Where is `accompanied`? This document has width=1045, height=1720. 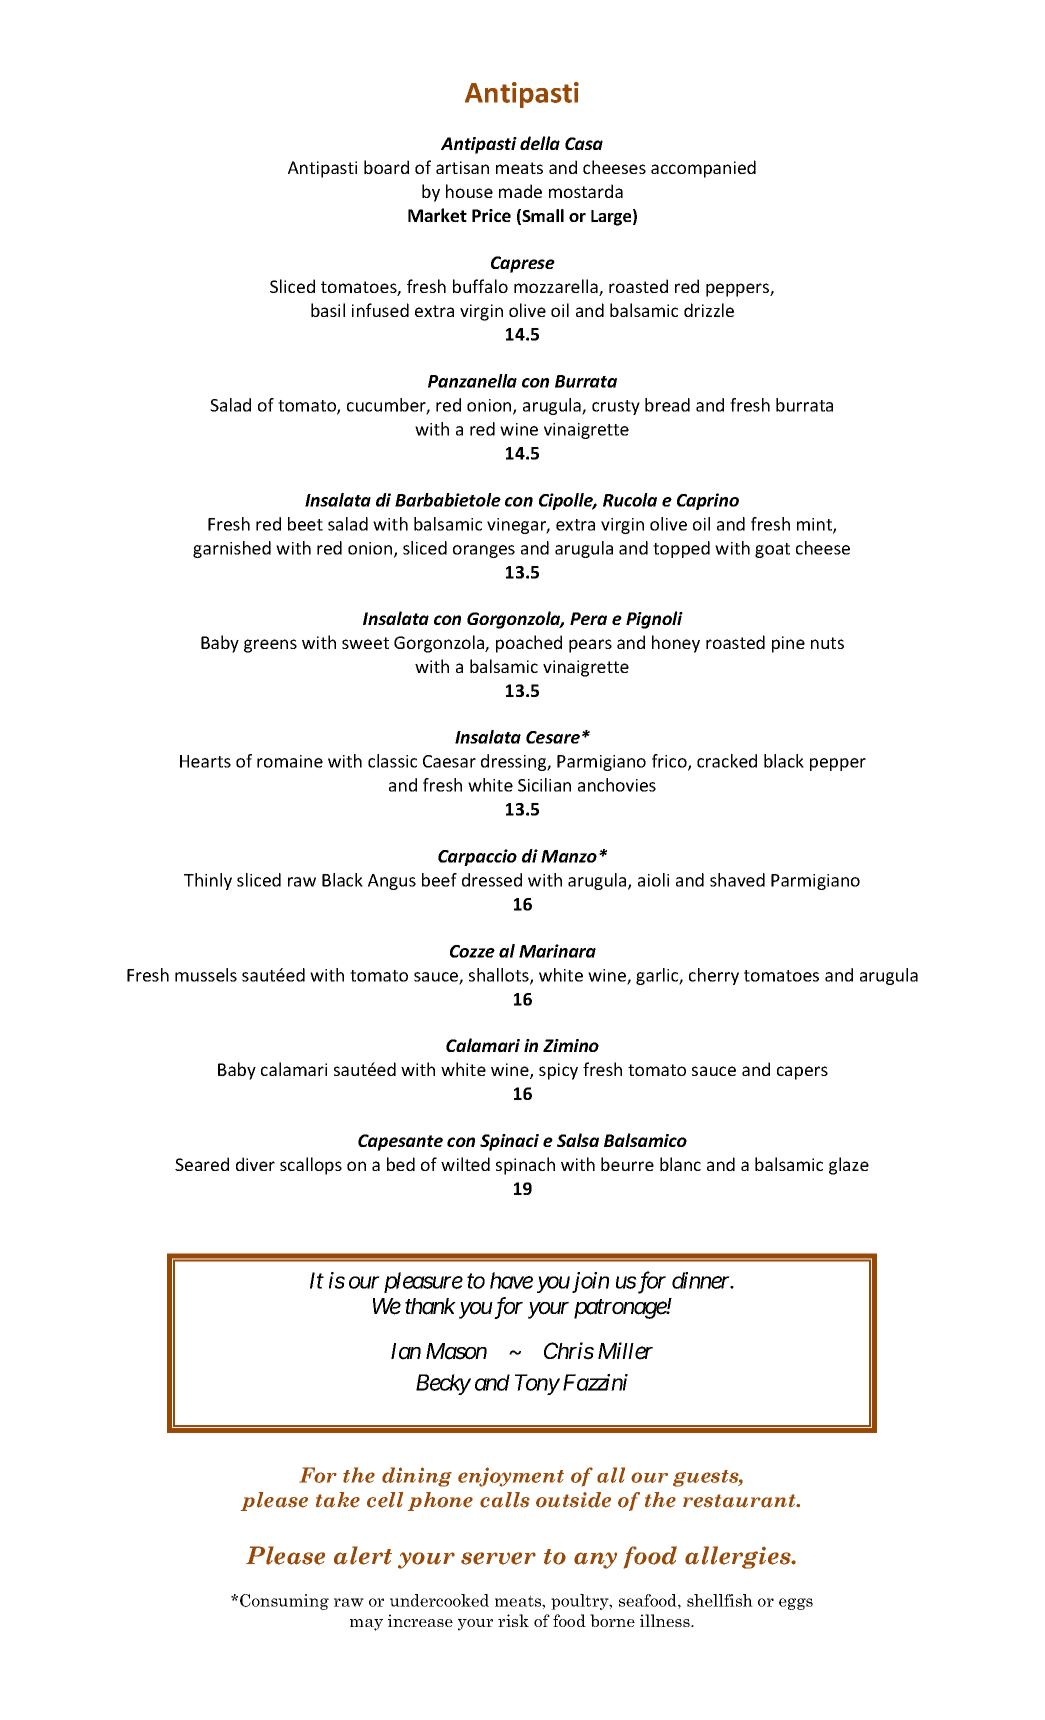 accompanied is located at coordinates (703, 169).
